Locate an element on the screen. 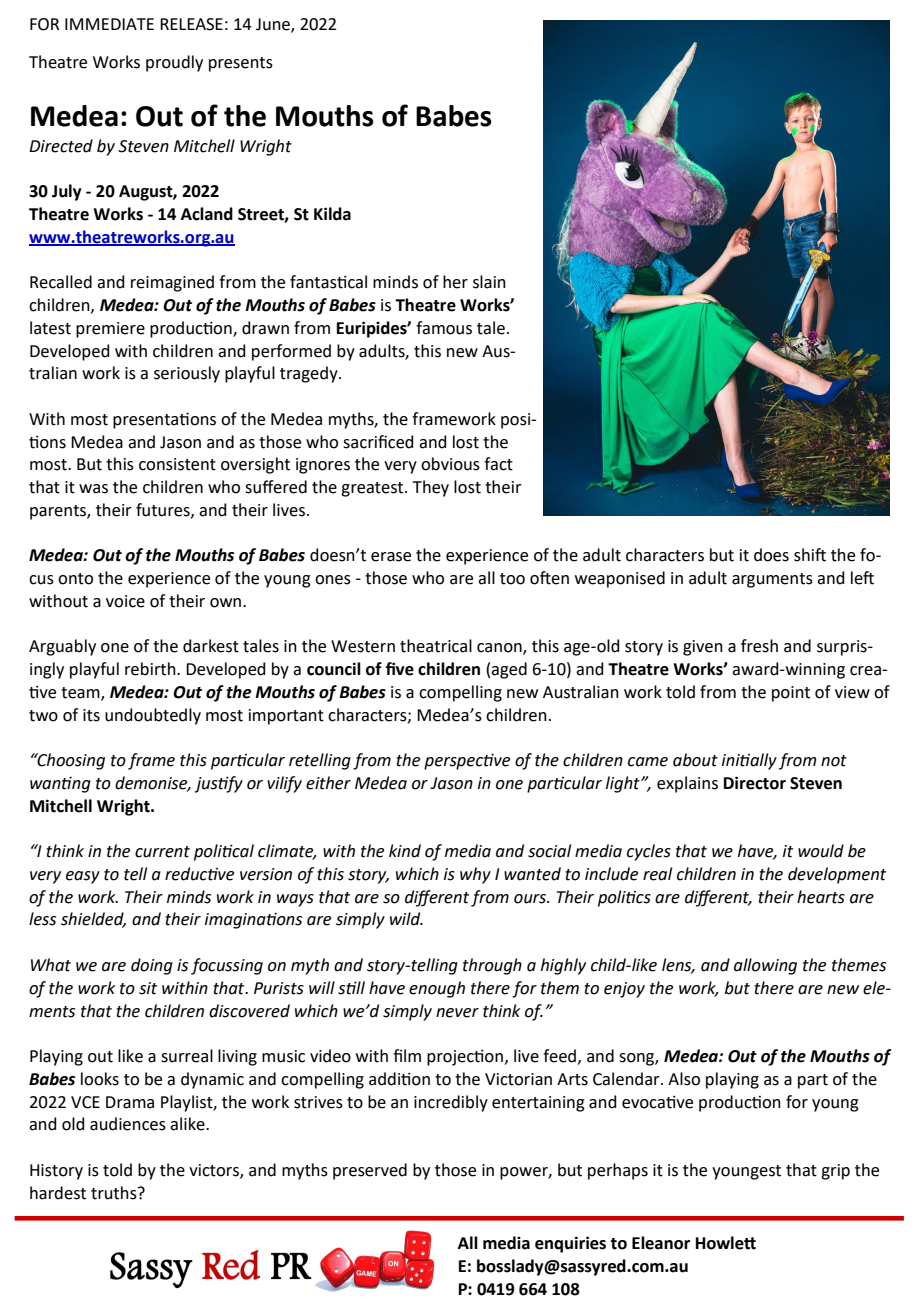  theatrical is located at coordinates (436, 646).
